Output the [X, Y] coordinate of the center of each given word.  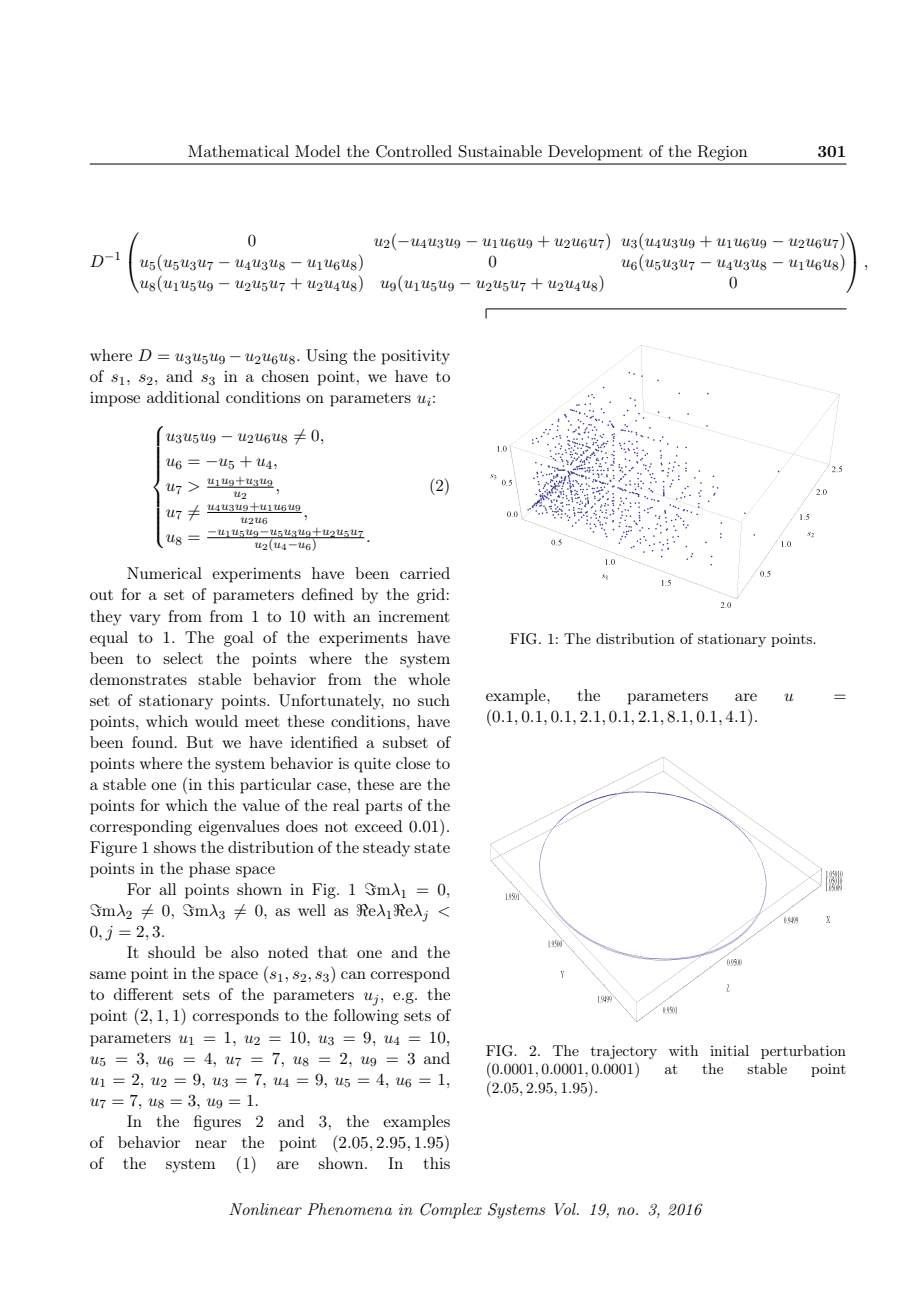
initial [729, 1050]
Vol [566, 1209]
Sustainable [500, 151]
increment [414, 616]
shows [175, 847]
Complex [451, 1211]
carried [425, 573]
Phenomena [349, 1209]
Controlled [414, 151]
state [432, 848]
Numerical [164, 573]
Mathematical [238, 151]
